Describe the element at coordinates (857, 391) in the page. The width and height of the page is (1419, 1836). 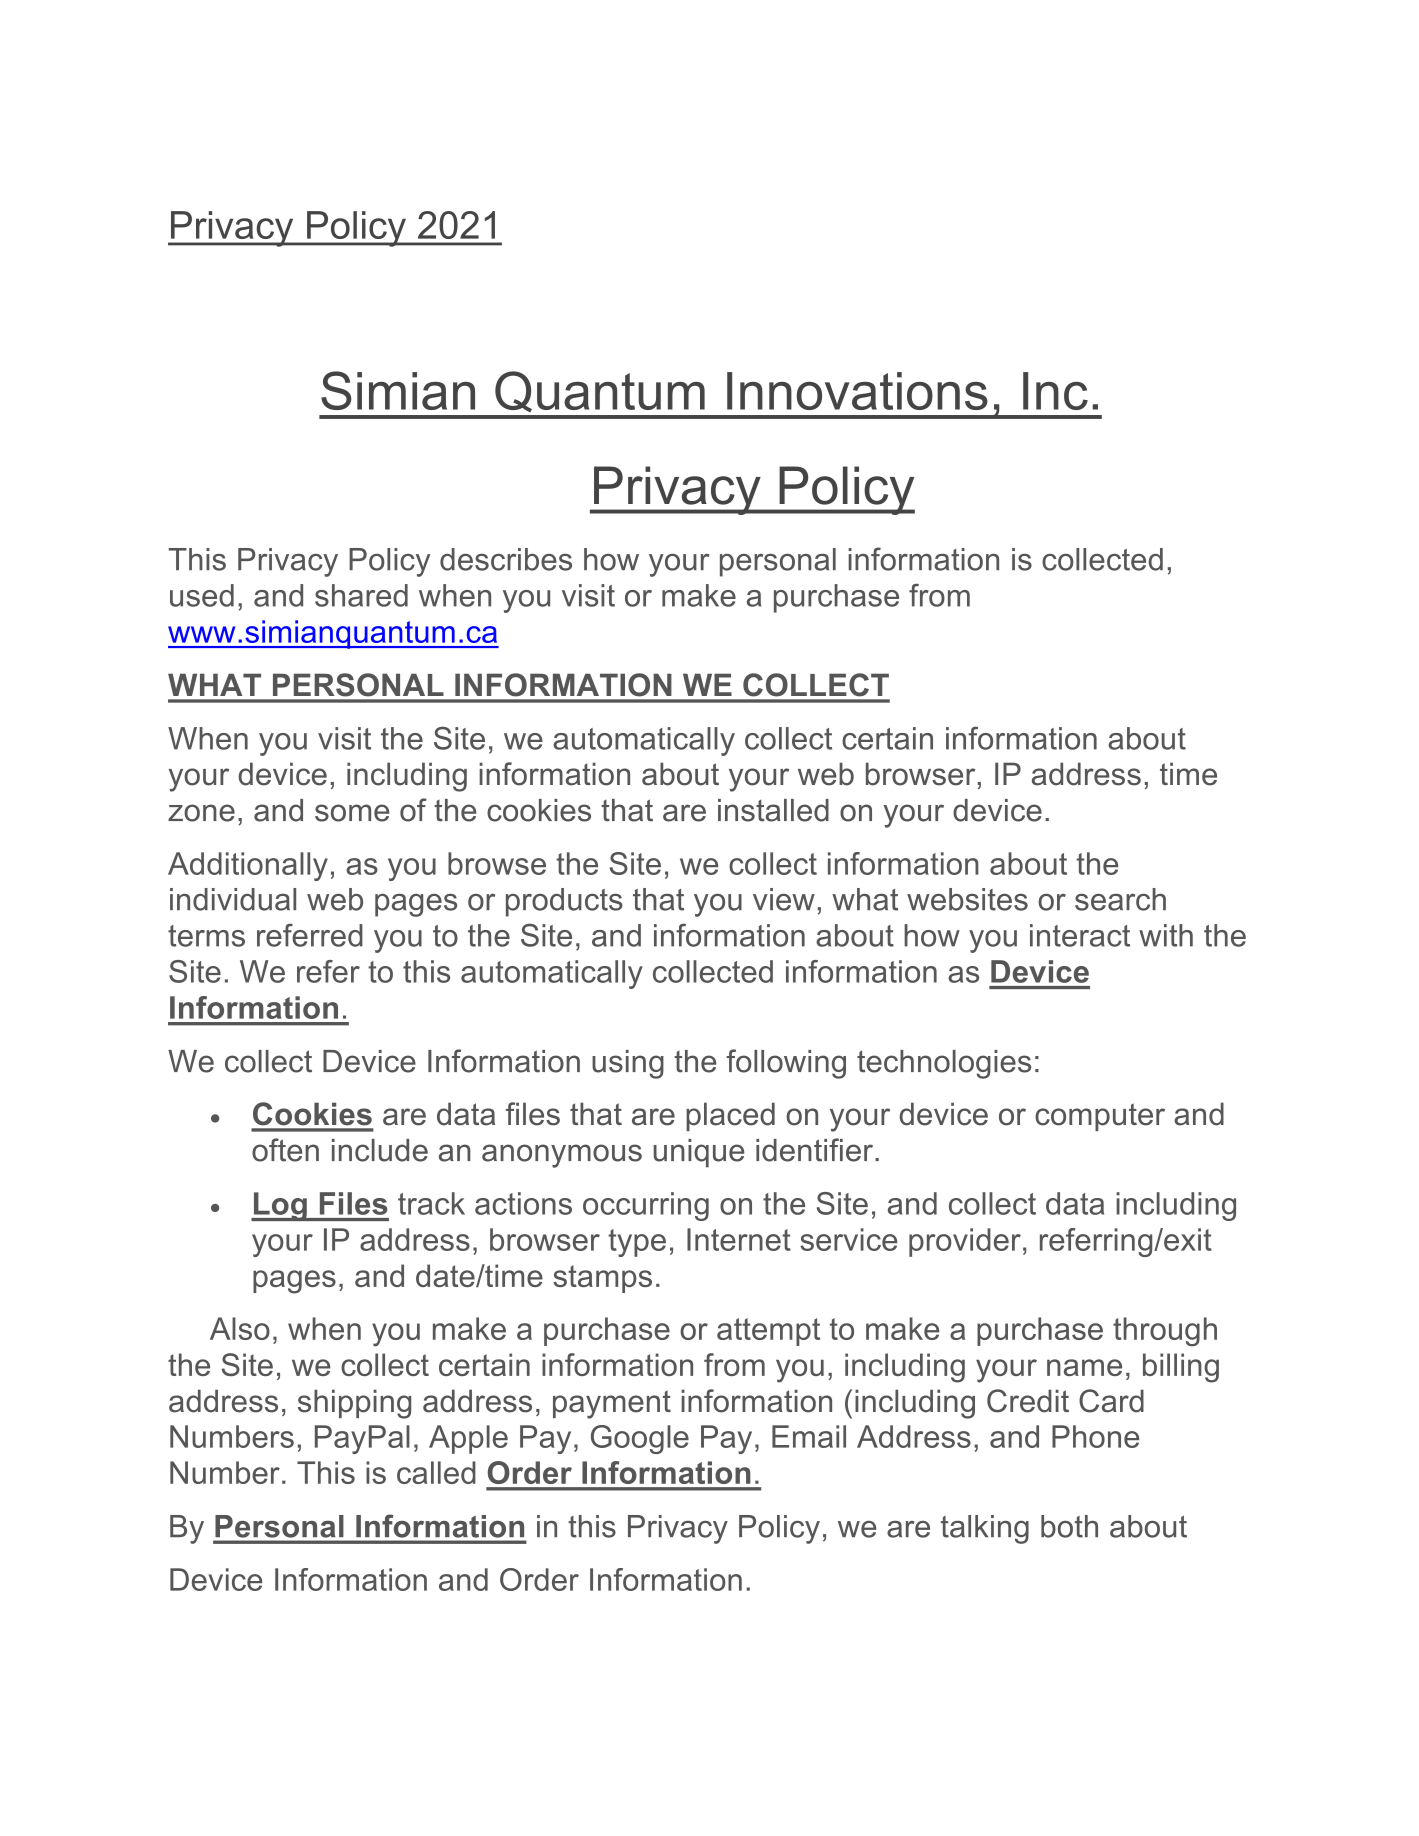
I see `Innovations` at that location.
